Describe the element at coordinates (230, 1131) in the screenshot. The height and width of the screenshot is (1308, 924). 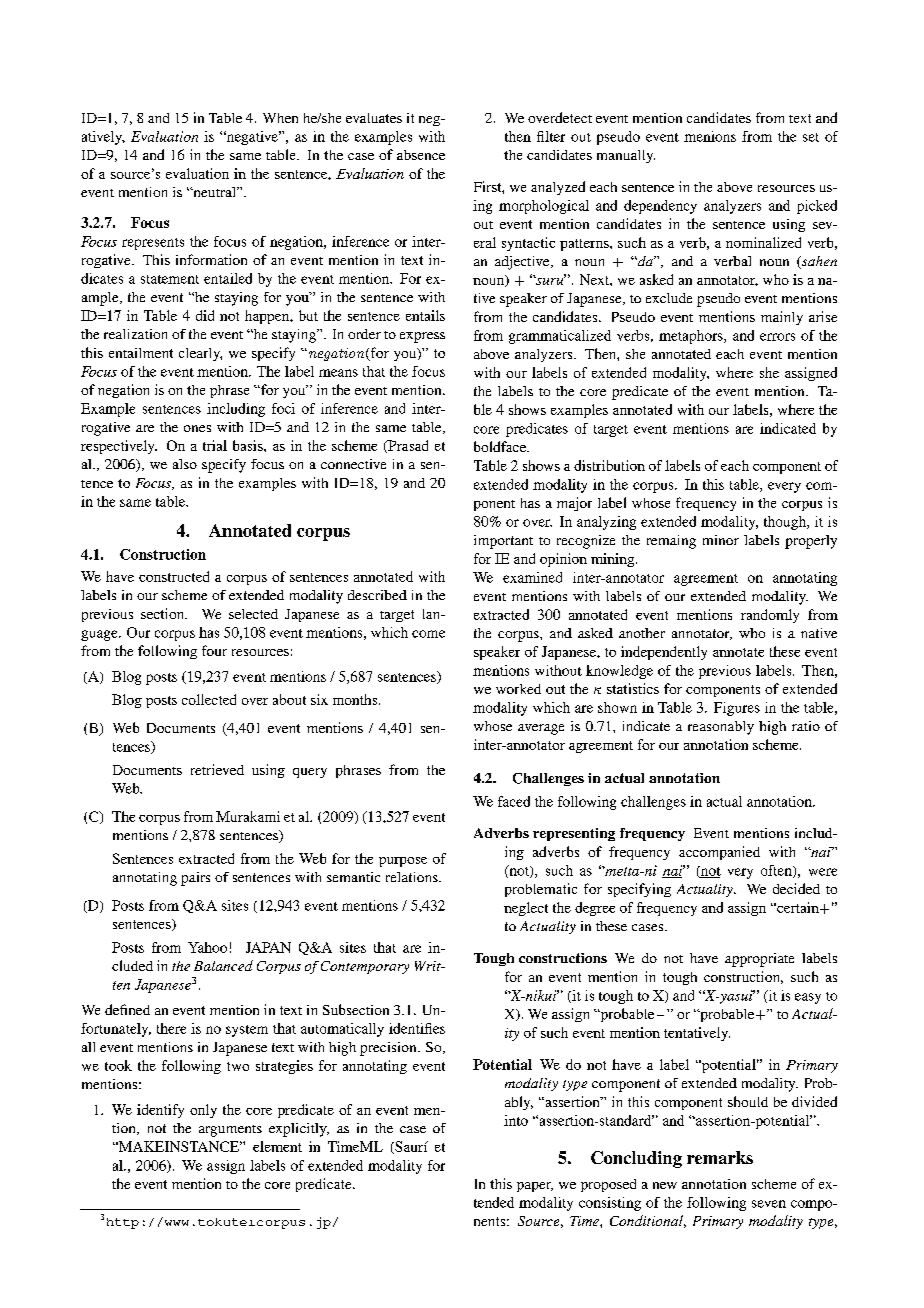
I see `arguments` at that location.
